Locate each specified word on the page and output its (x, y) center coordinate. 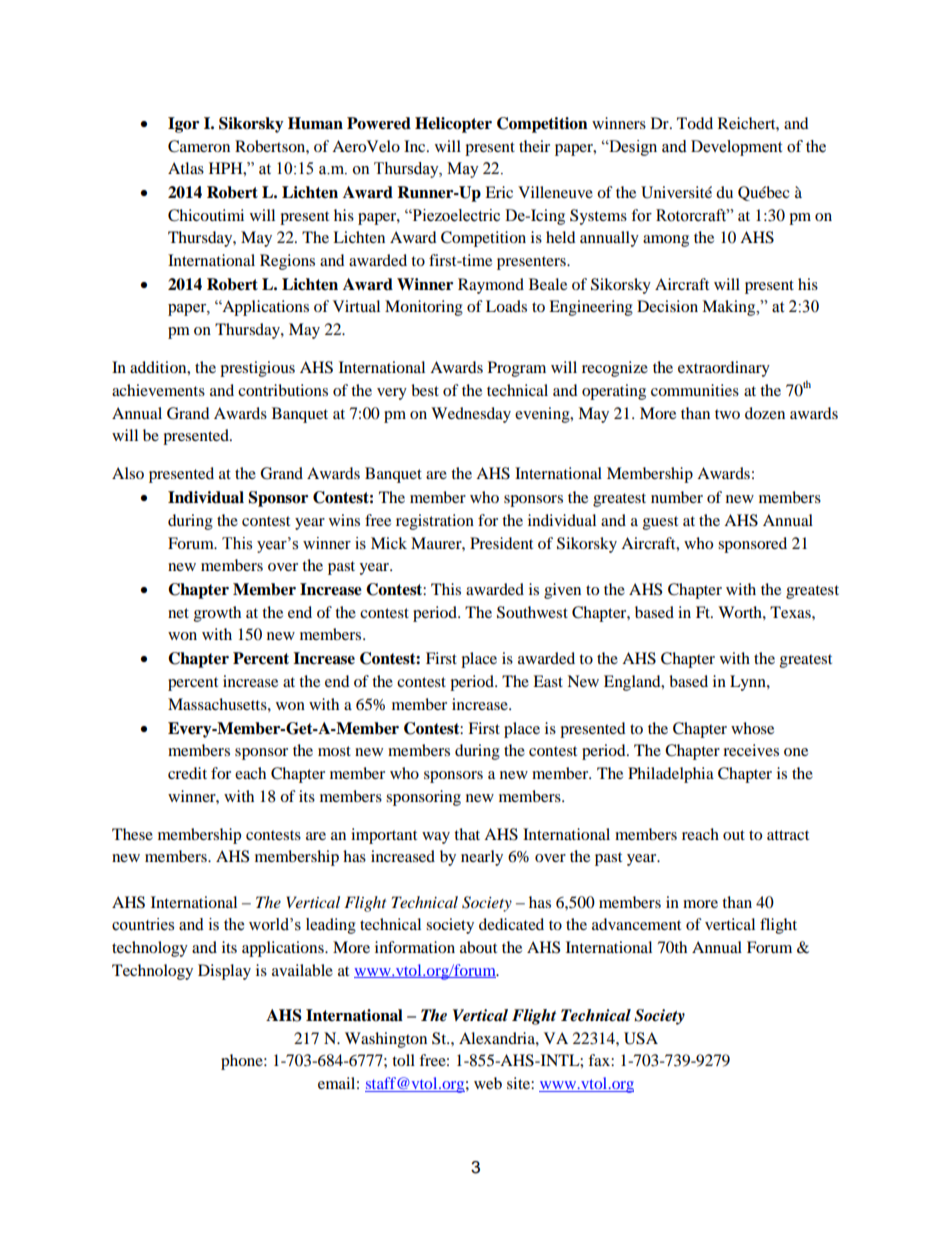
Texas (791, 612)
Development (736, 148)
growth (217, 614)
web (488, 1083)
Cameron (199, 146)
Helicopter (453, 125)
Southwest (532, 612)
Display (224, 972)
